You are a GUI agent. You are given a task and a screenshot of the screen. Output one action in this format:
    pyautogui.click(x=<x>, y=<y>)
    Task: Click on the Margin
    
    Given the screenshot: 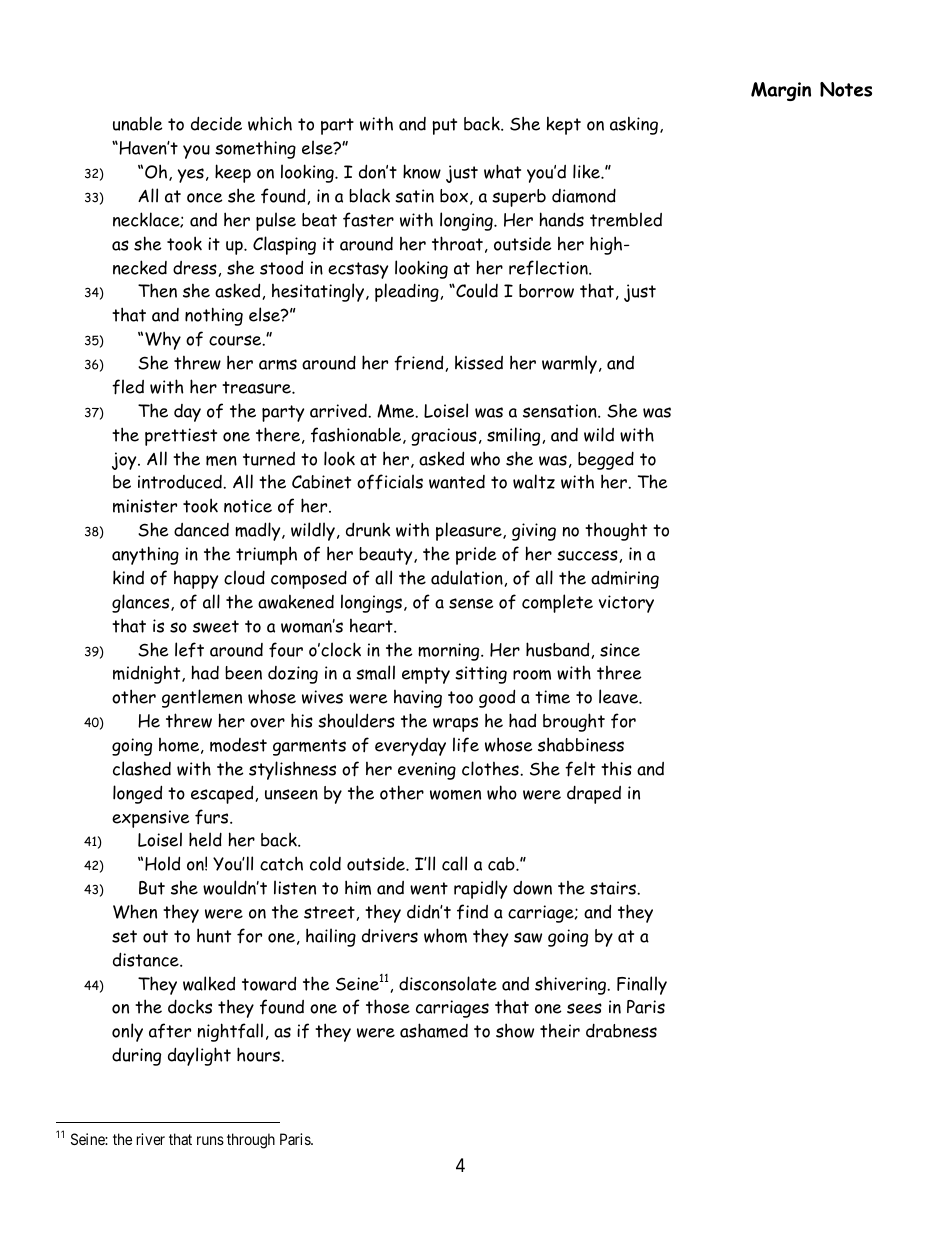 What is the action you would take?
    pyautogui.click(x=781, y=91)
